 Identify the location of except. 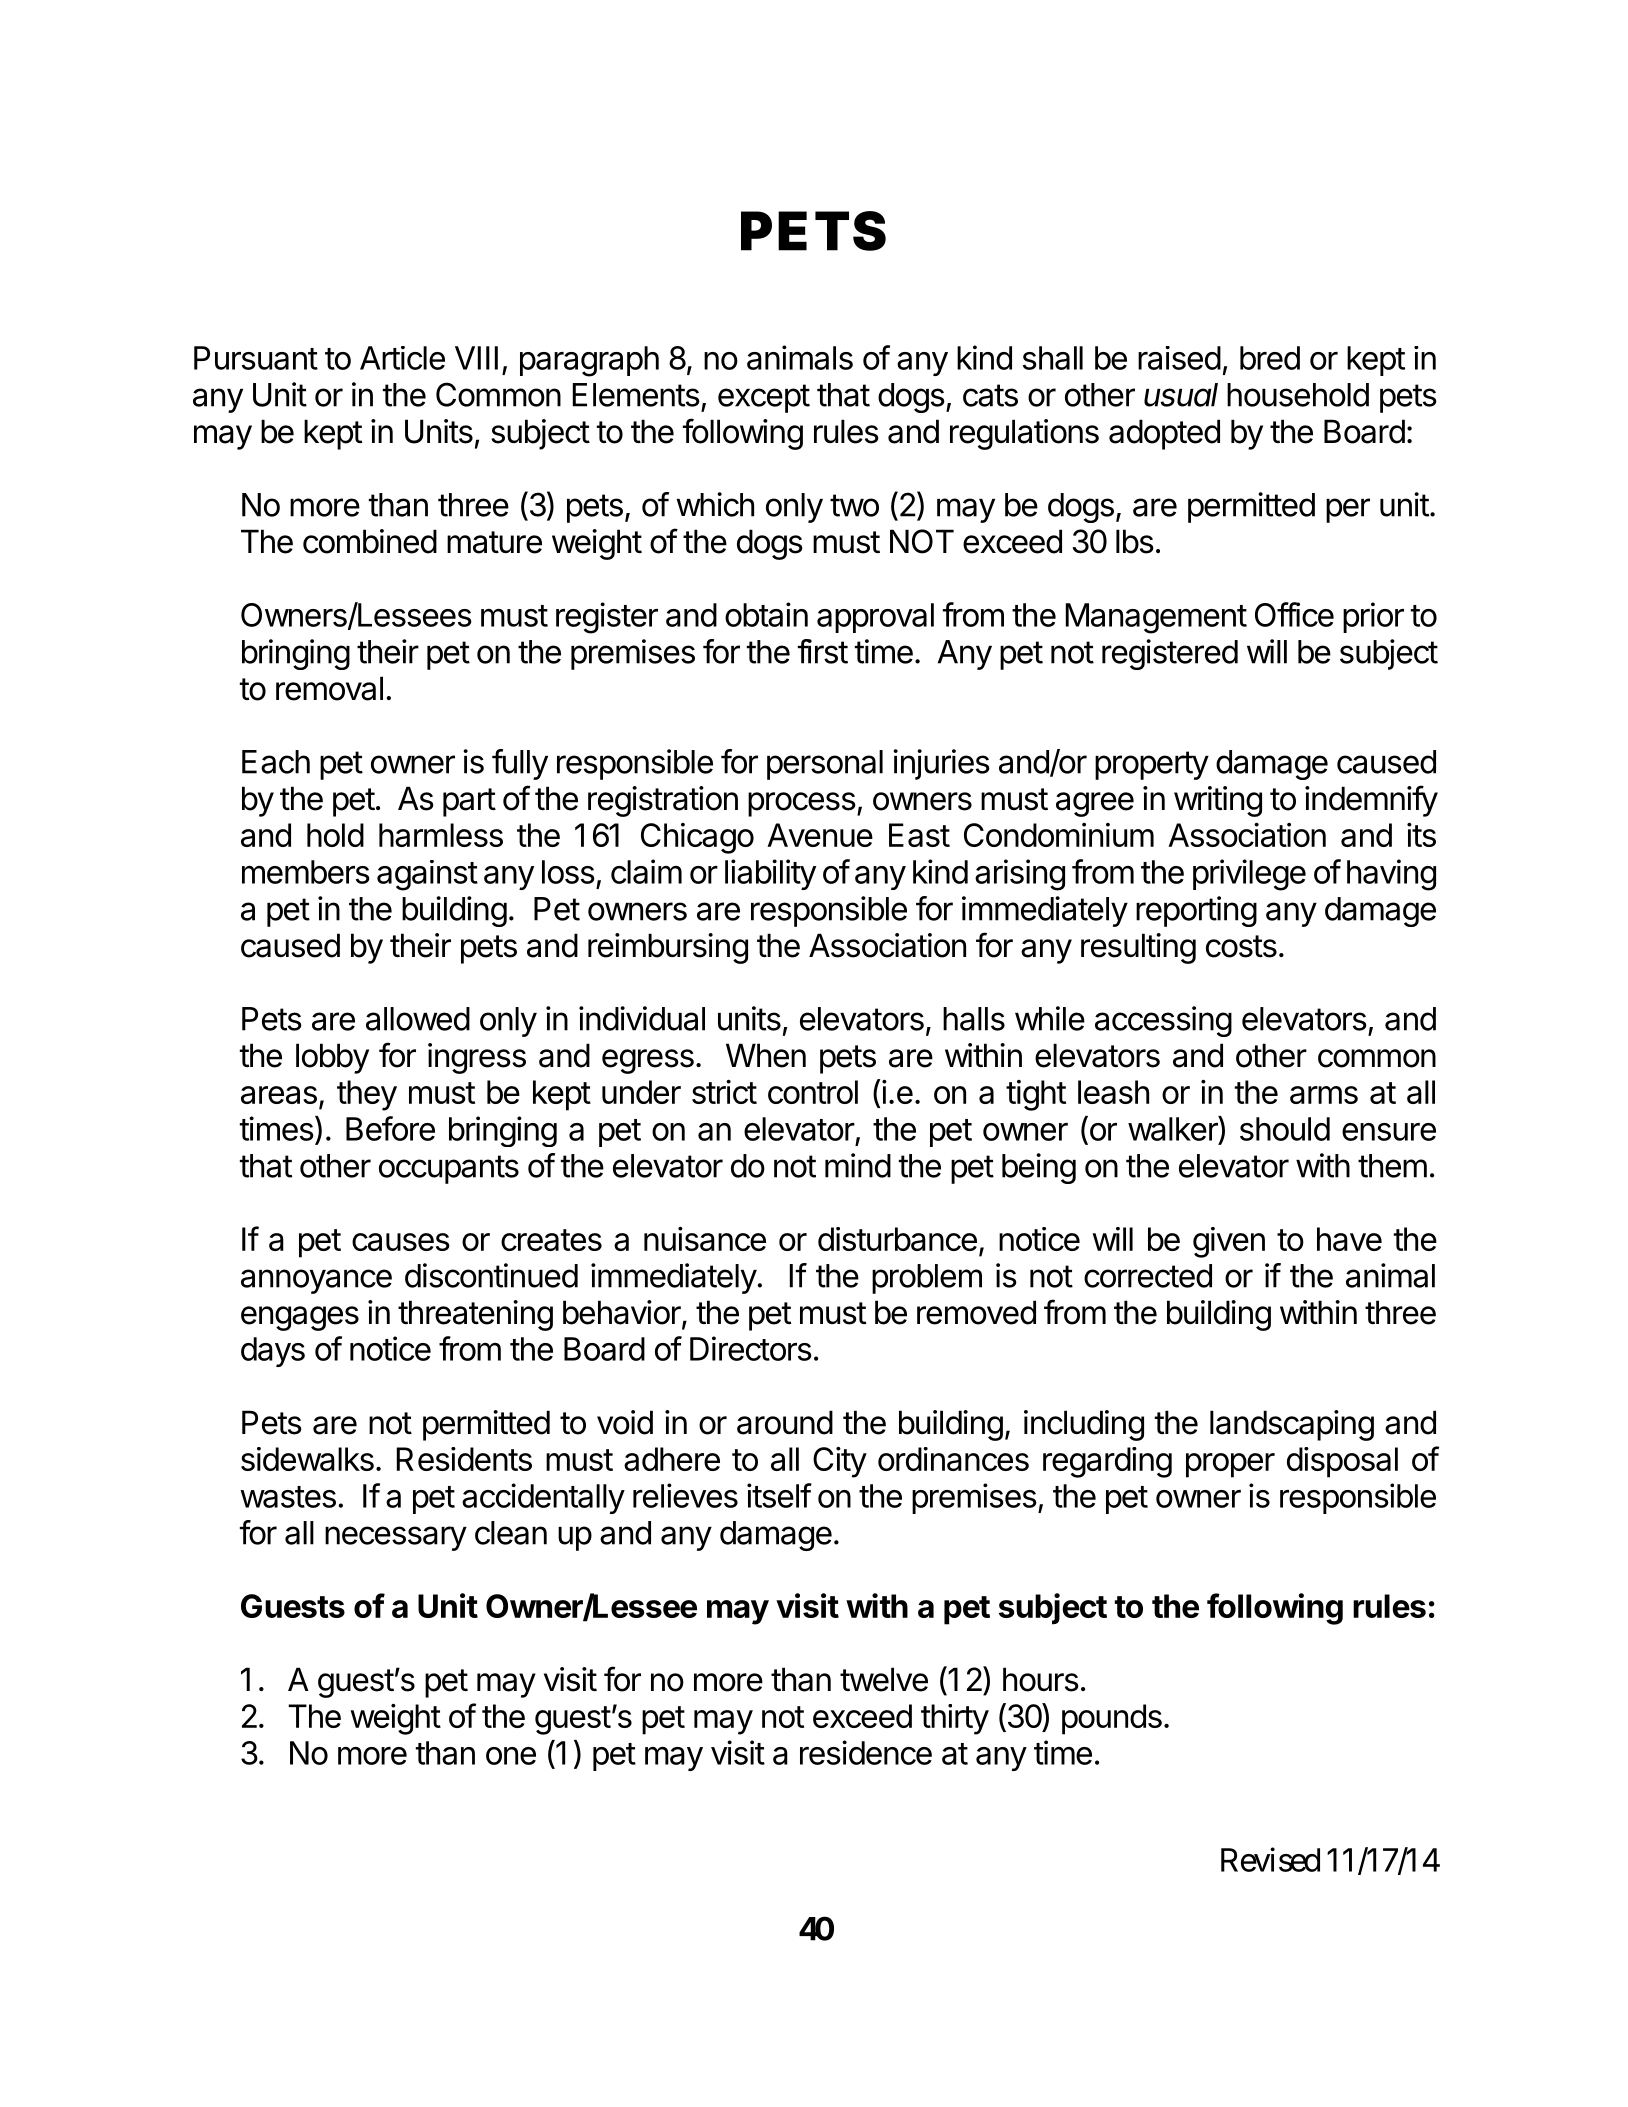
(764, 398).
